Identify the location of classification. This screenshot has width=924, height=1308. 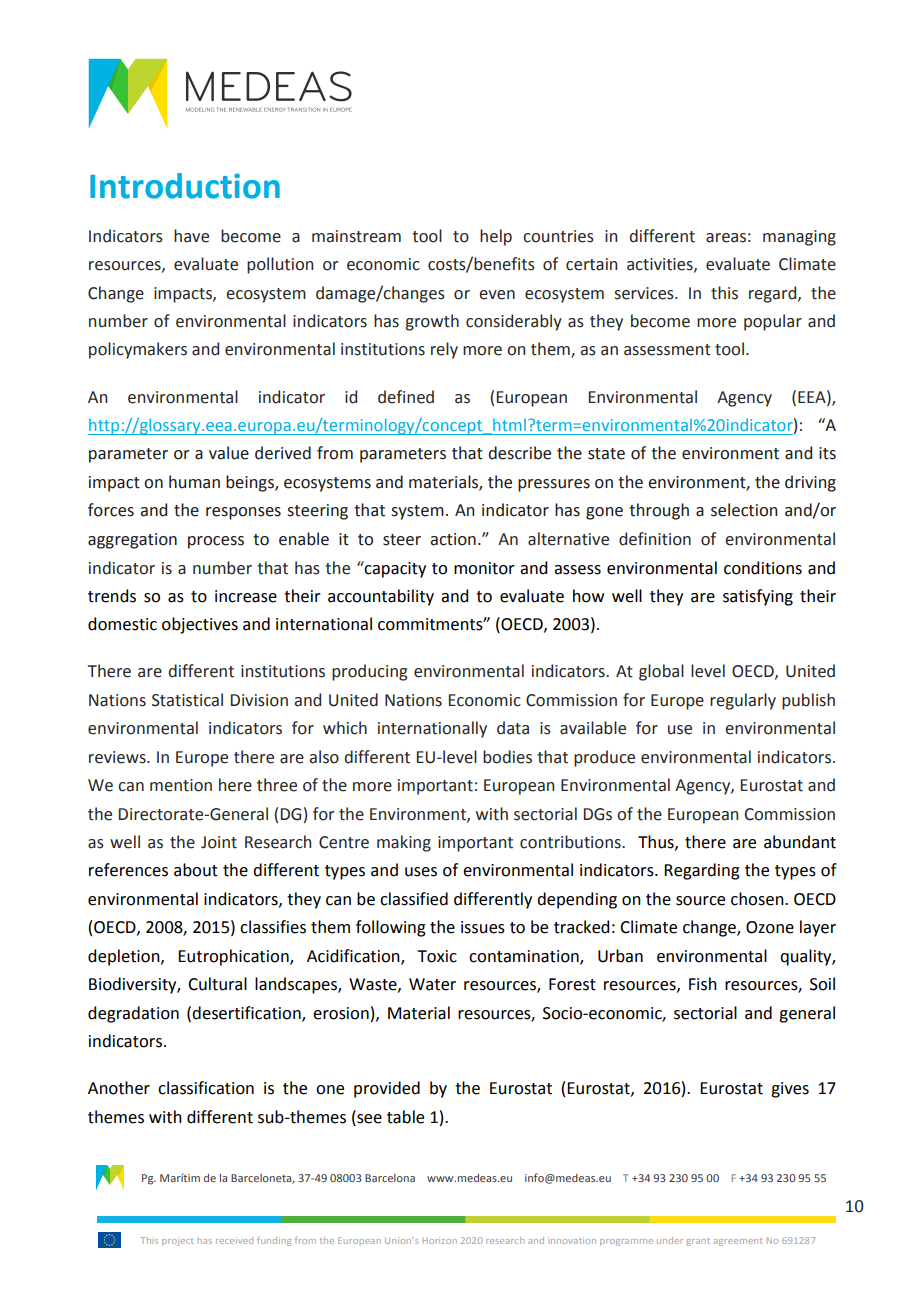
(206, 1088).
